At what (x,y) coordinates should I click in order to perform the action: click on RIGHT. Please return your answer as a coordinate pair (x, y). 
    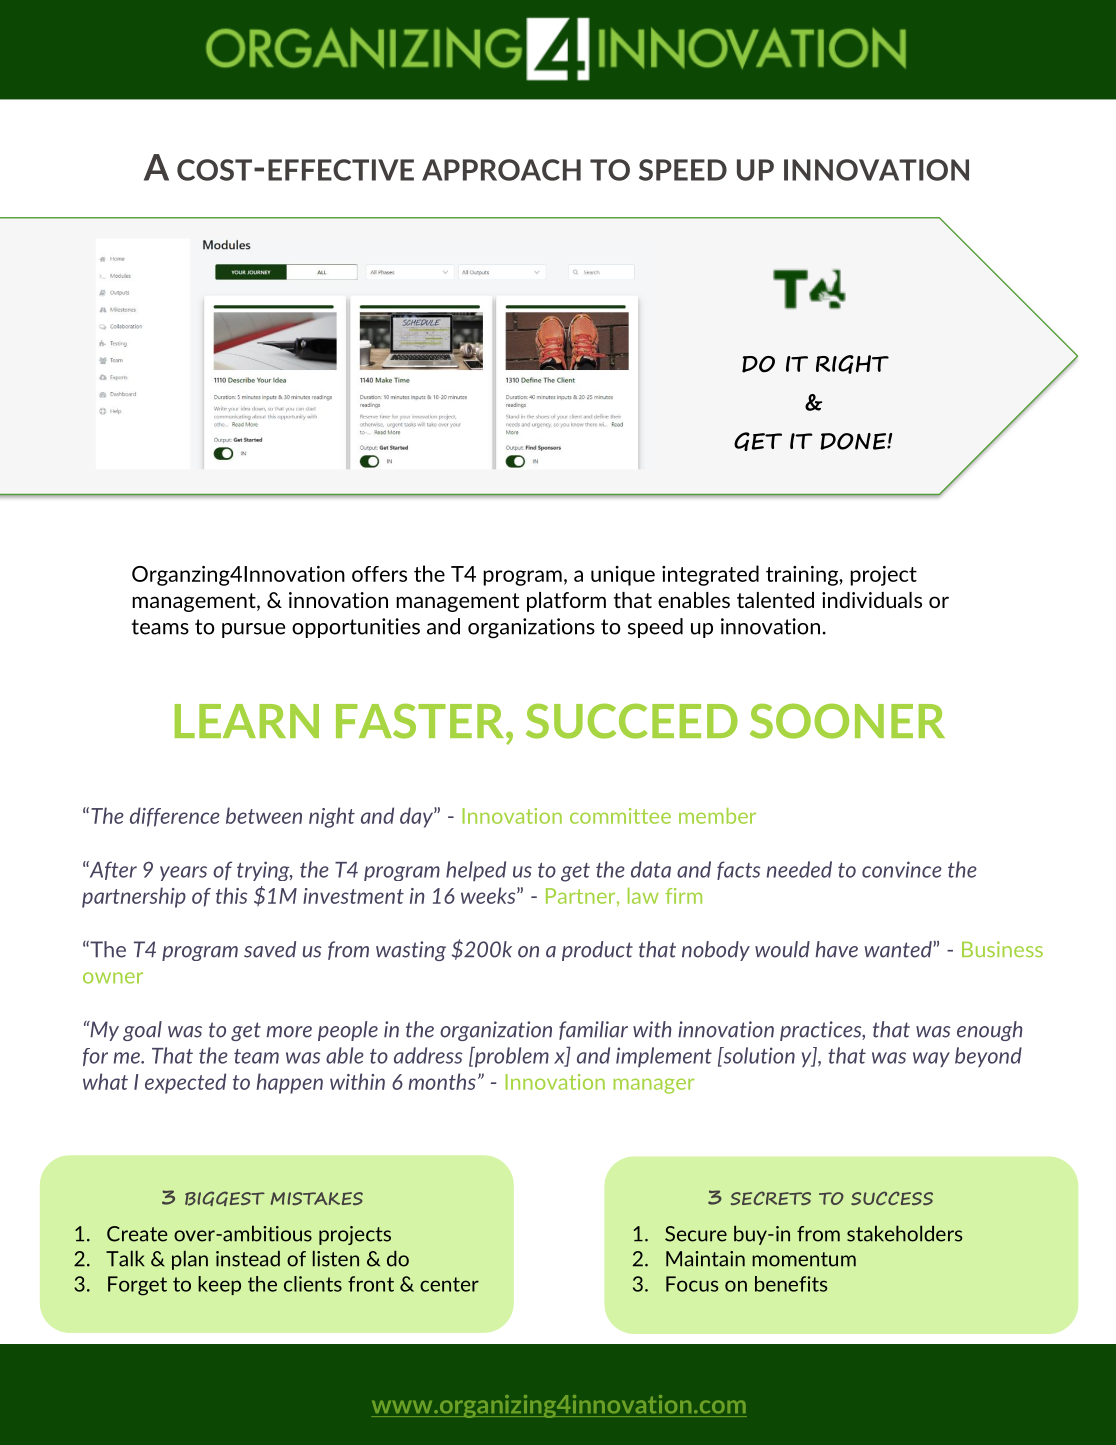
    Looking at the image, I should click on (852, 364).
